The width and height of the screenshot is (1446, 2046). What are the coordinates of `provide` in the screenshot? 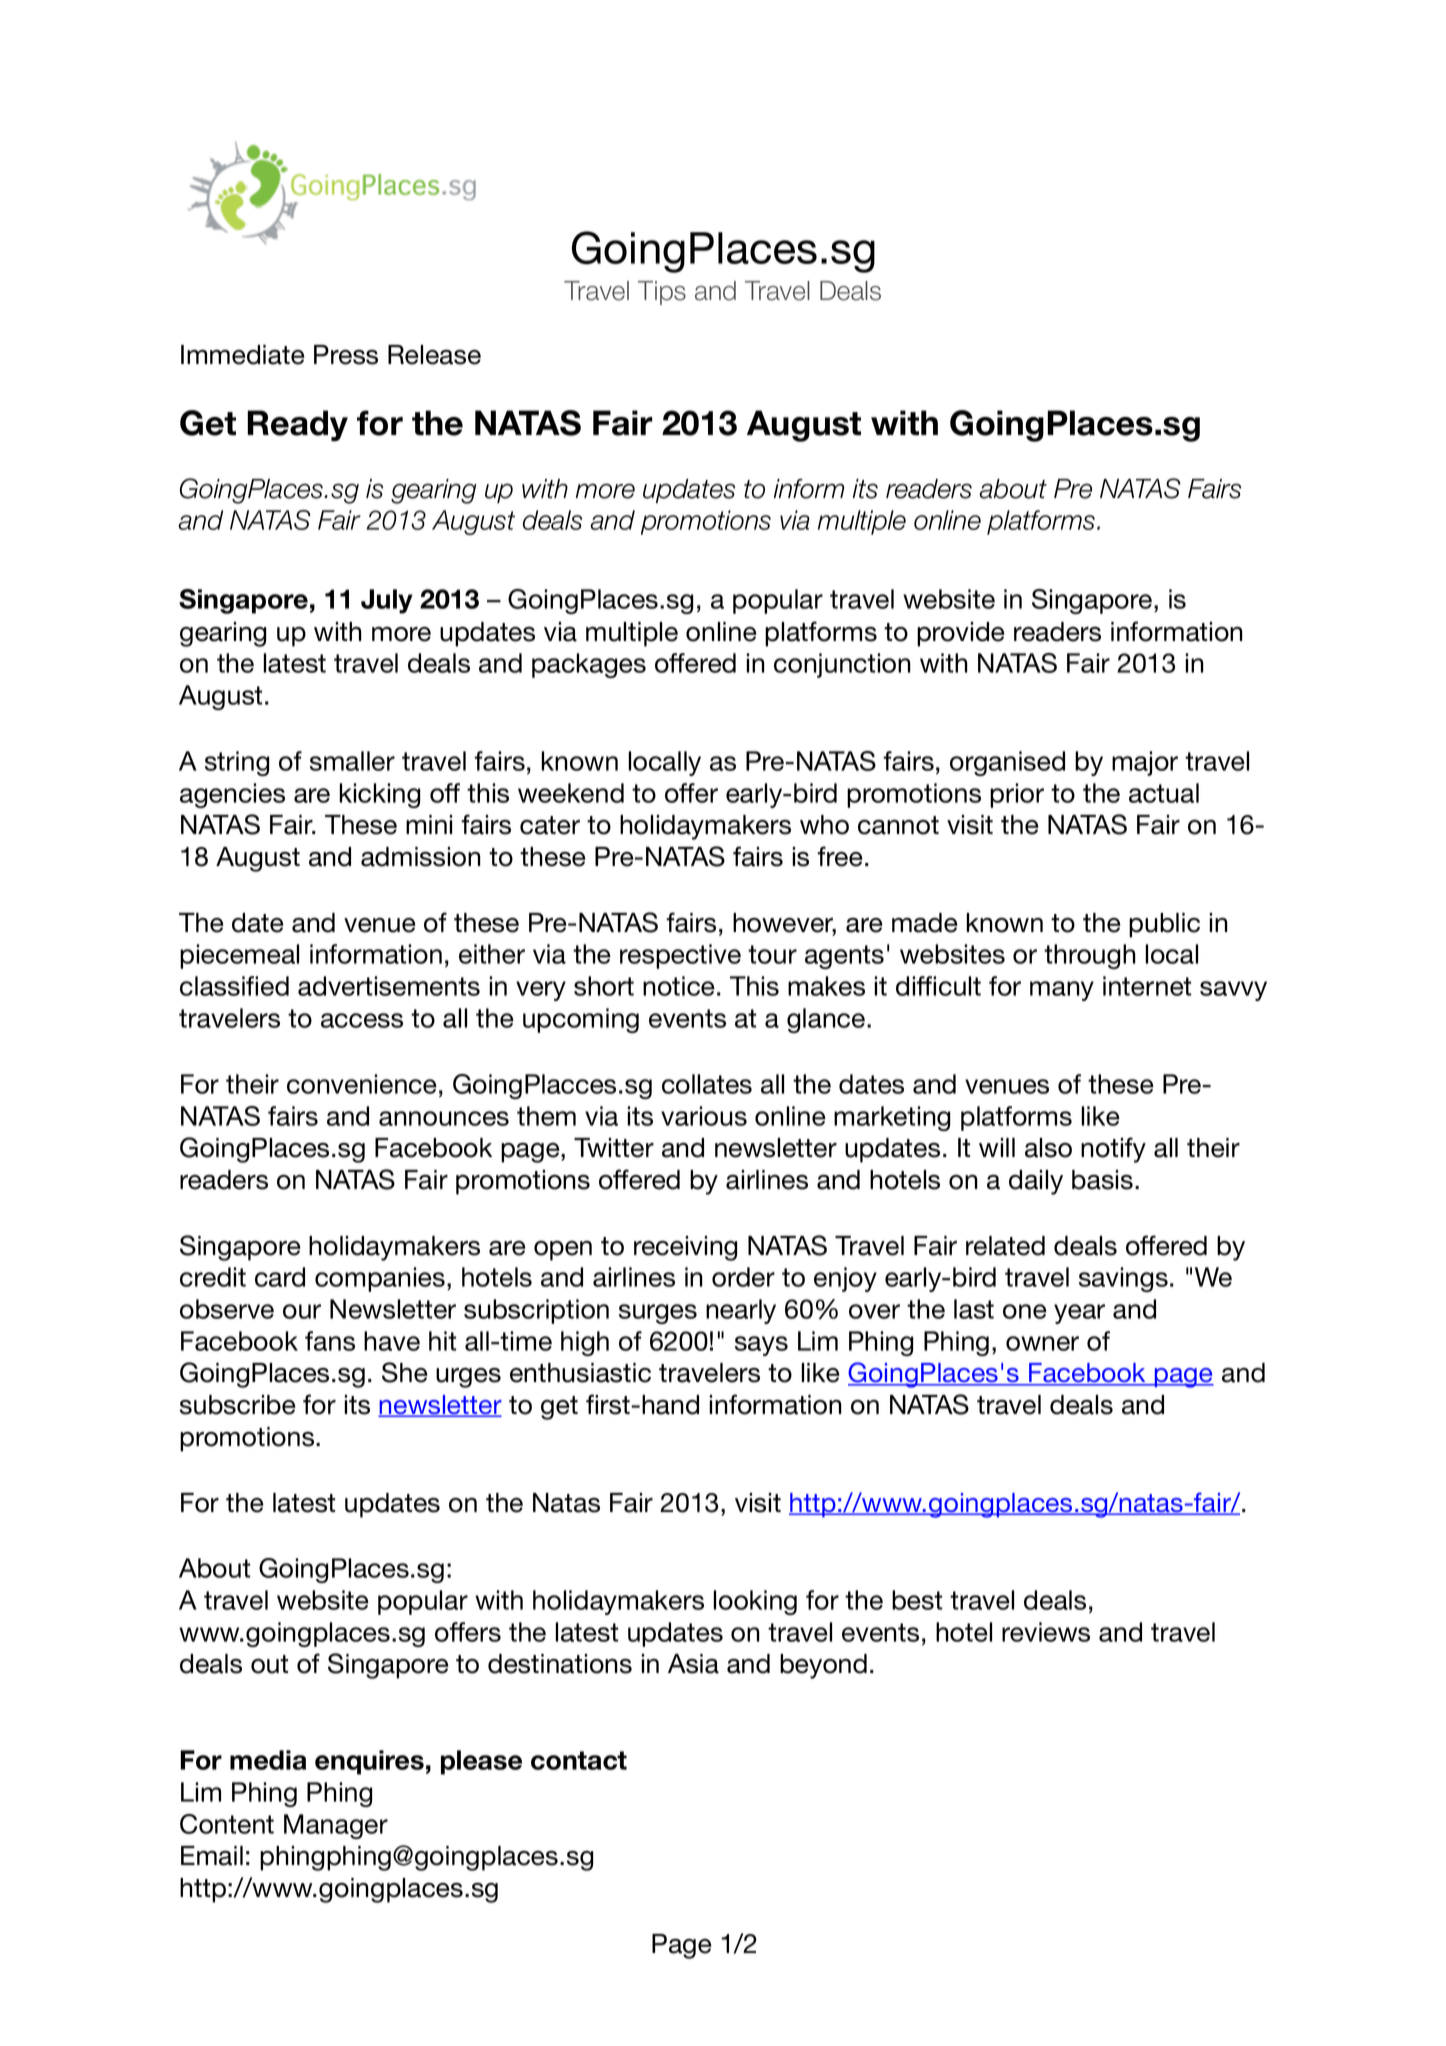 It's located at (961, 634).
